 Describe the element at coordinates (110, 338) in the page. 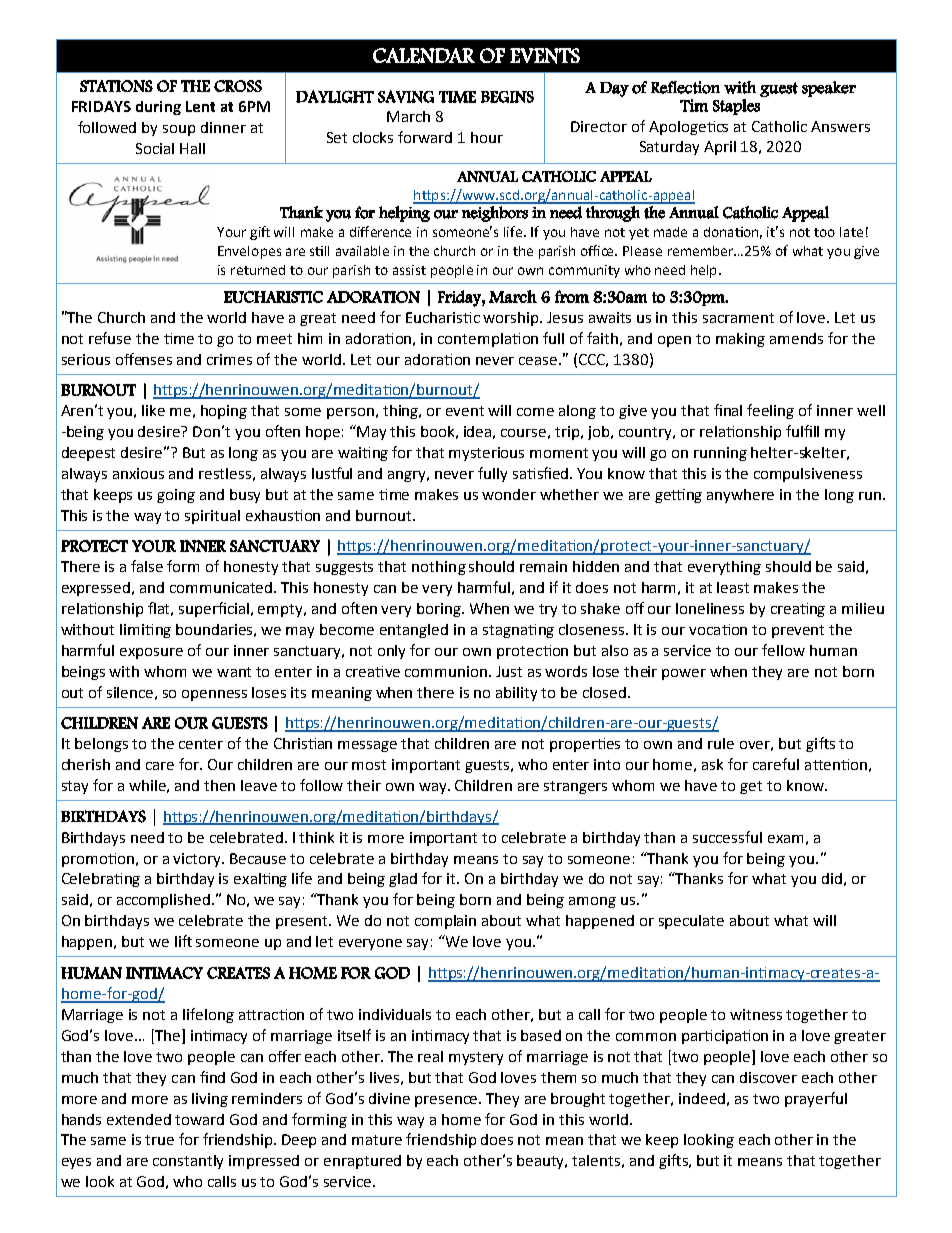

I see `refuse` at that location.
